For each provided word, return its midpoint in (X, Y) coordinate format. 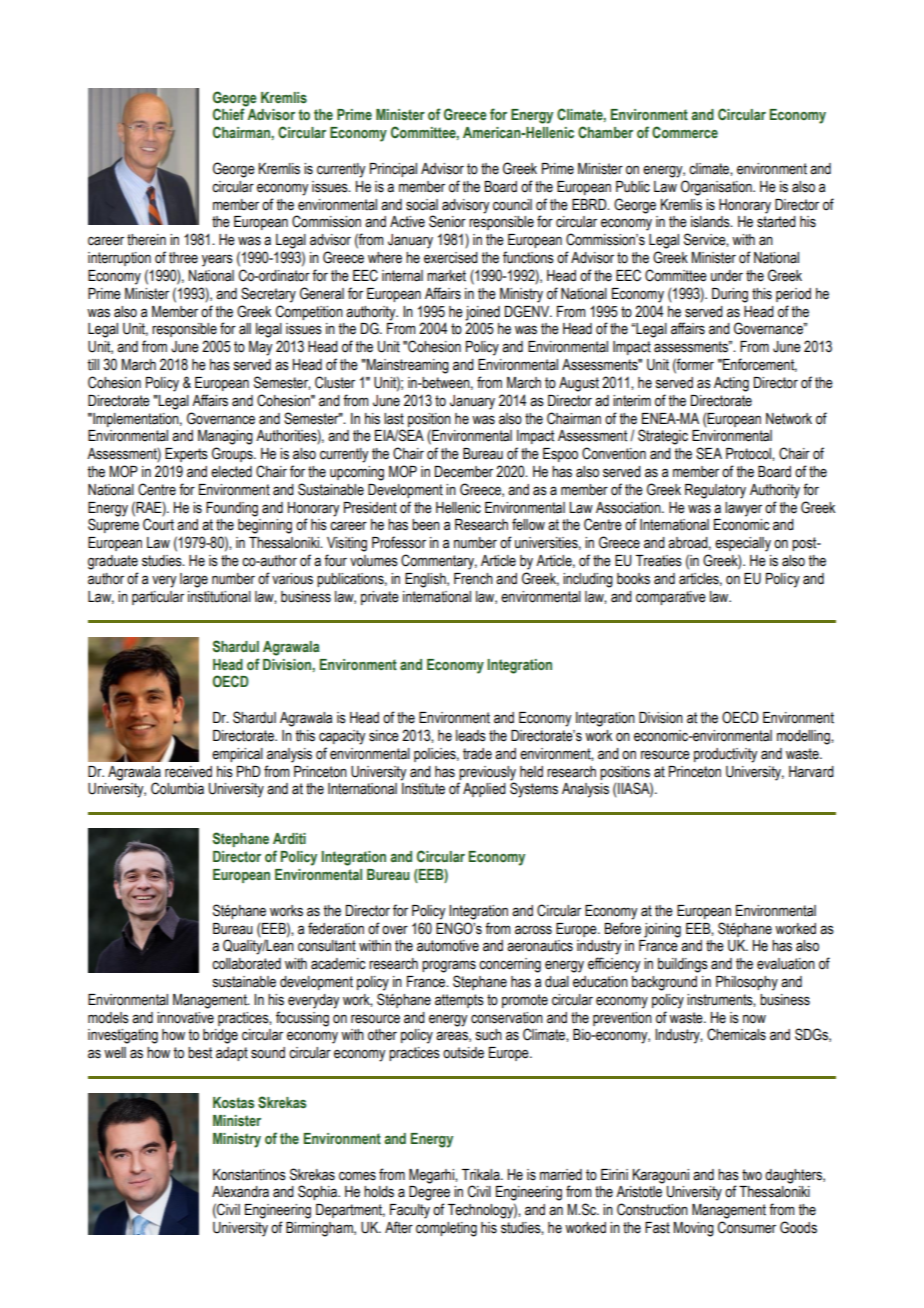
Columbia (177, 788)
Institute (423, 789)
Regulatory (715, 491)
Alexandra (240, 1192)
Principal (393, 170)
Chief (229, 114)
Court (158, 524)
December (464, 472)
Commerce (685, 132)
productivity (726, 755)
